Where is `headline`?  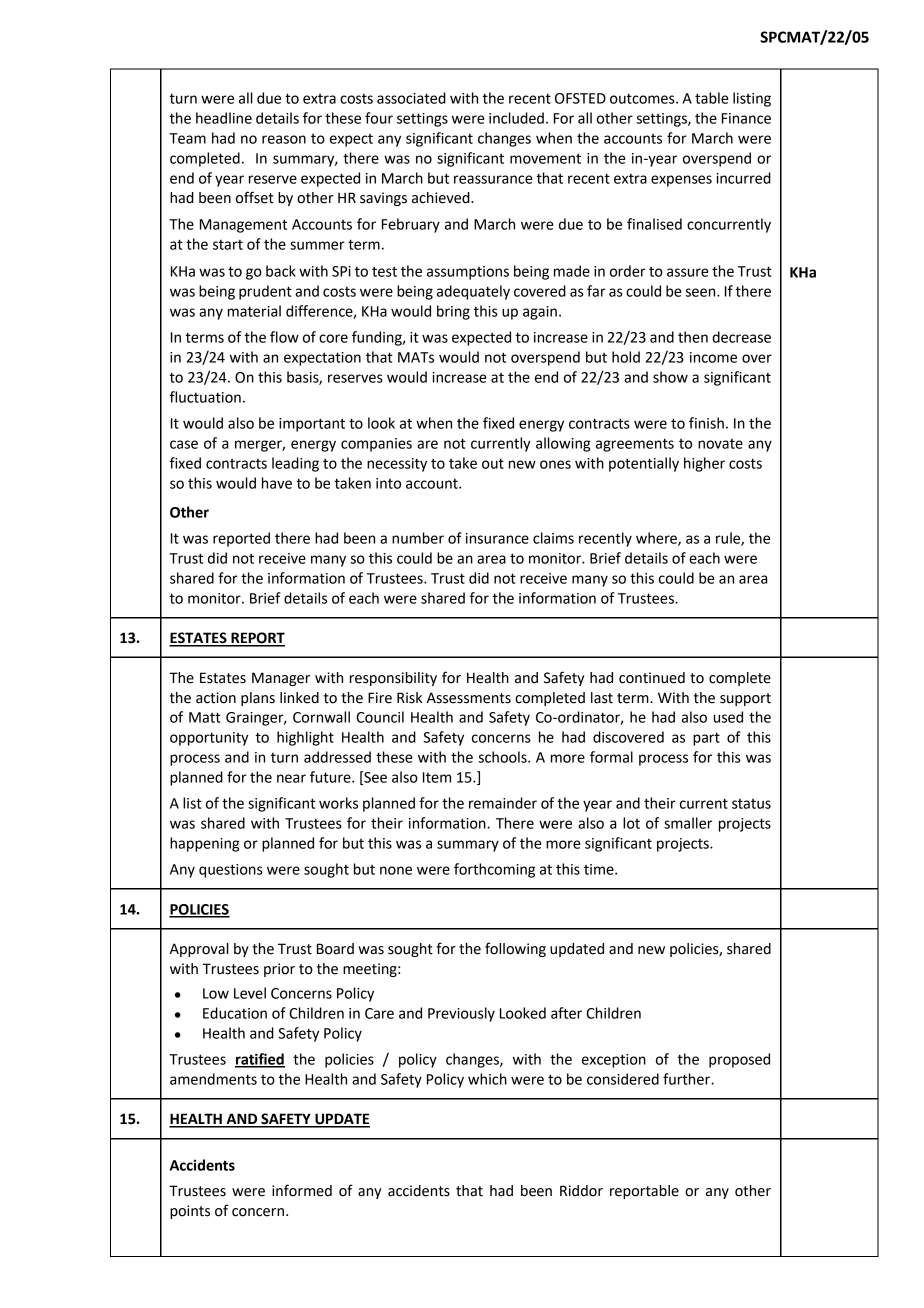
headline is located at coordinates (224, 118).
